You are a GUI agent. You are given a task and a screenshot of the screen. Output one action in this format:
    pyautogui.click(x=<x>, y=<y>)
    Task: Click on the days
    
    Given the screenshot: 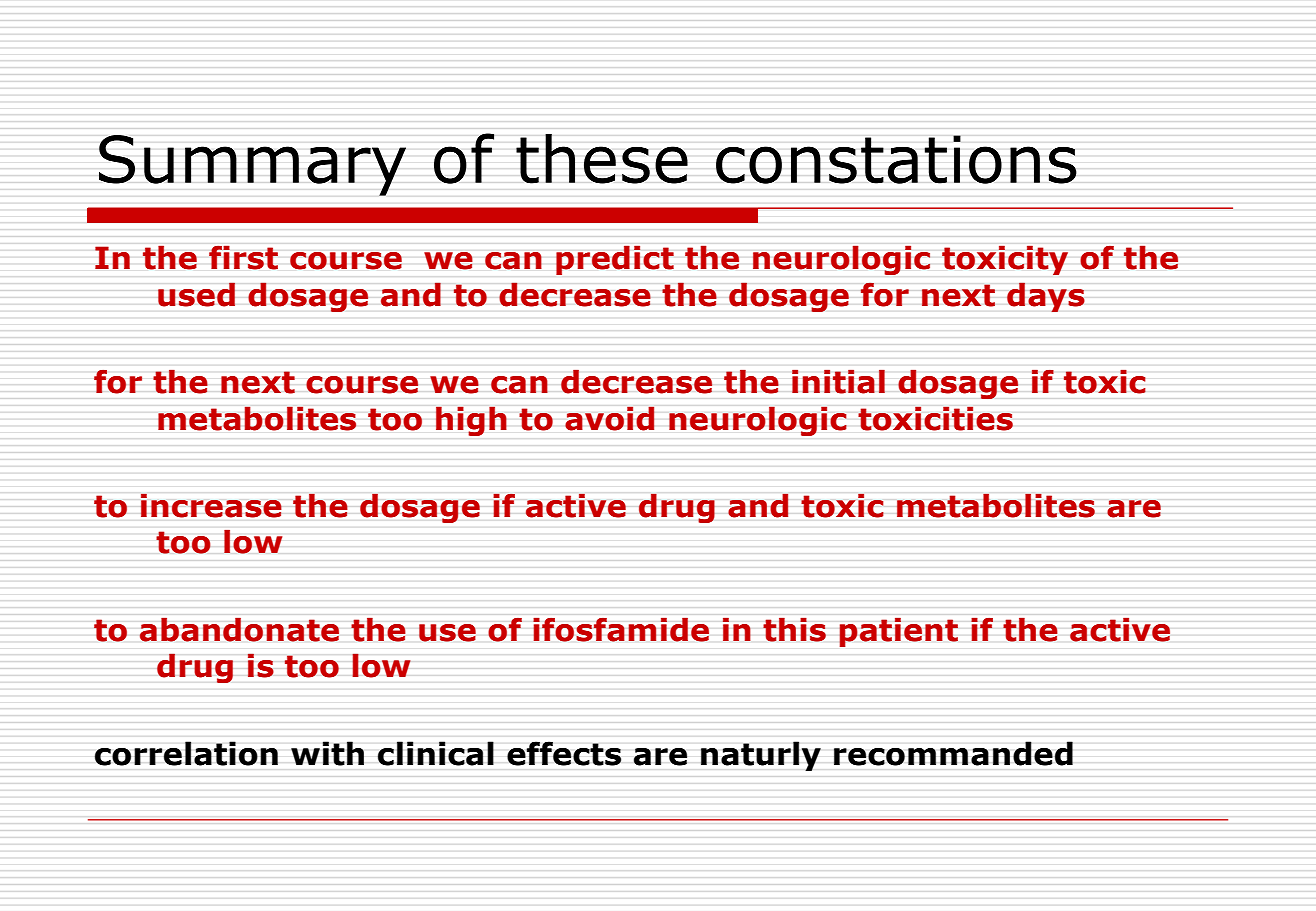 What is the action you would take?
    pyautogui.click(x=1046, y=297)
